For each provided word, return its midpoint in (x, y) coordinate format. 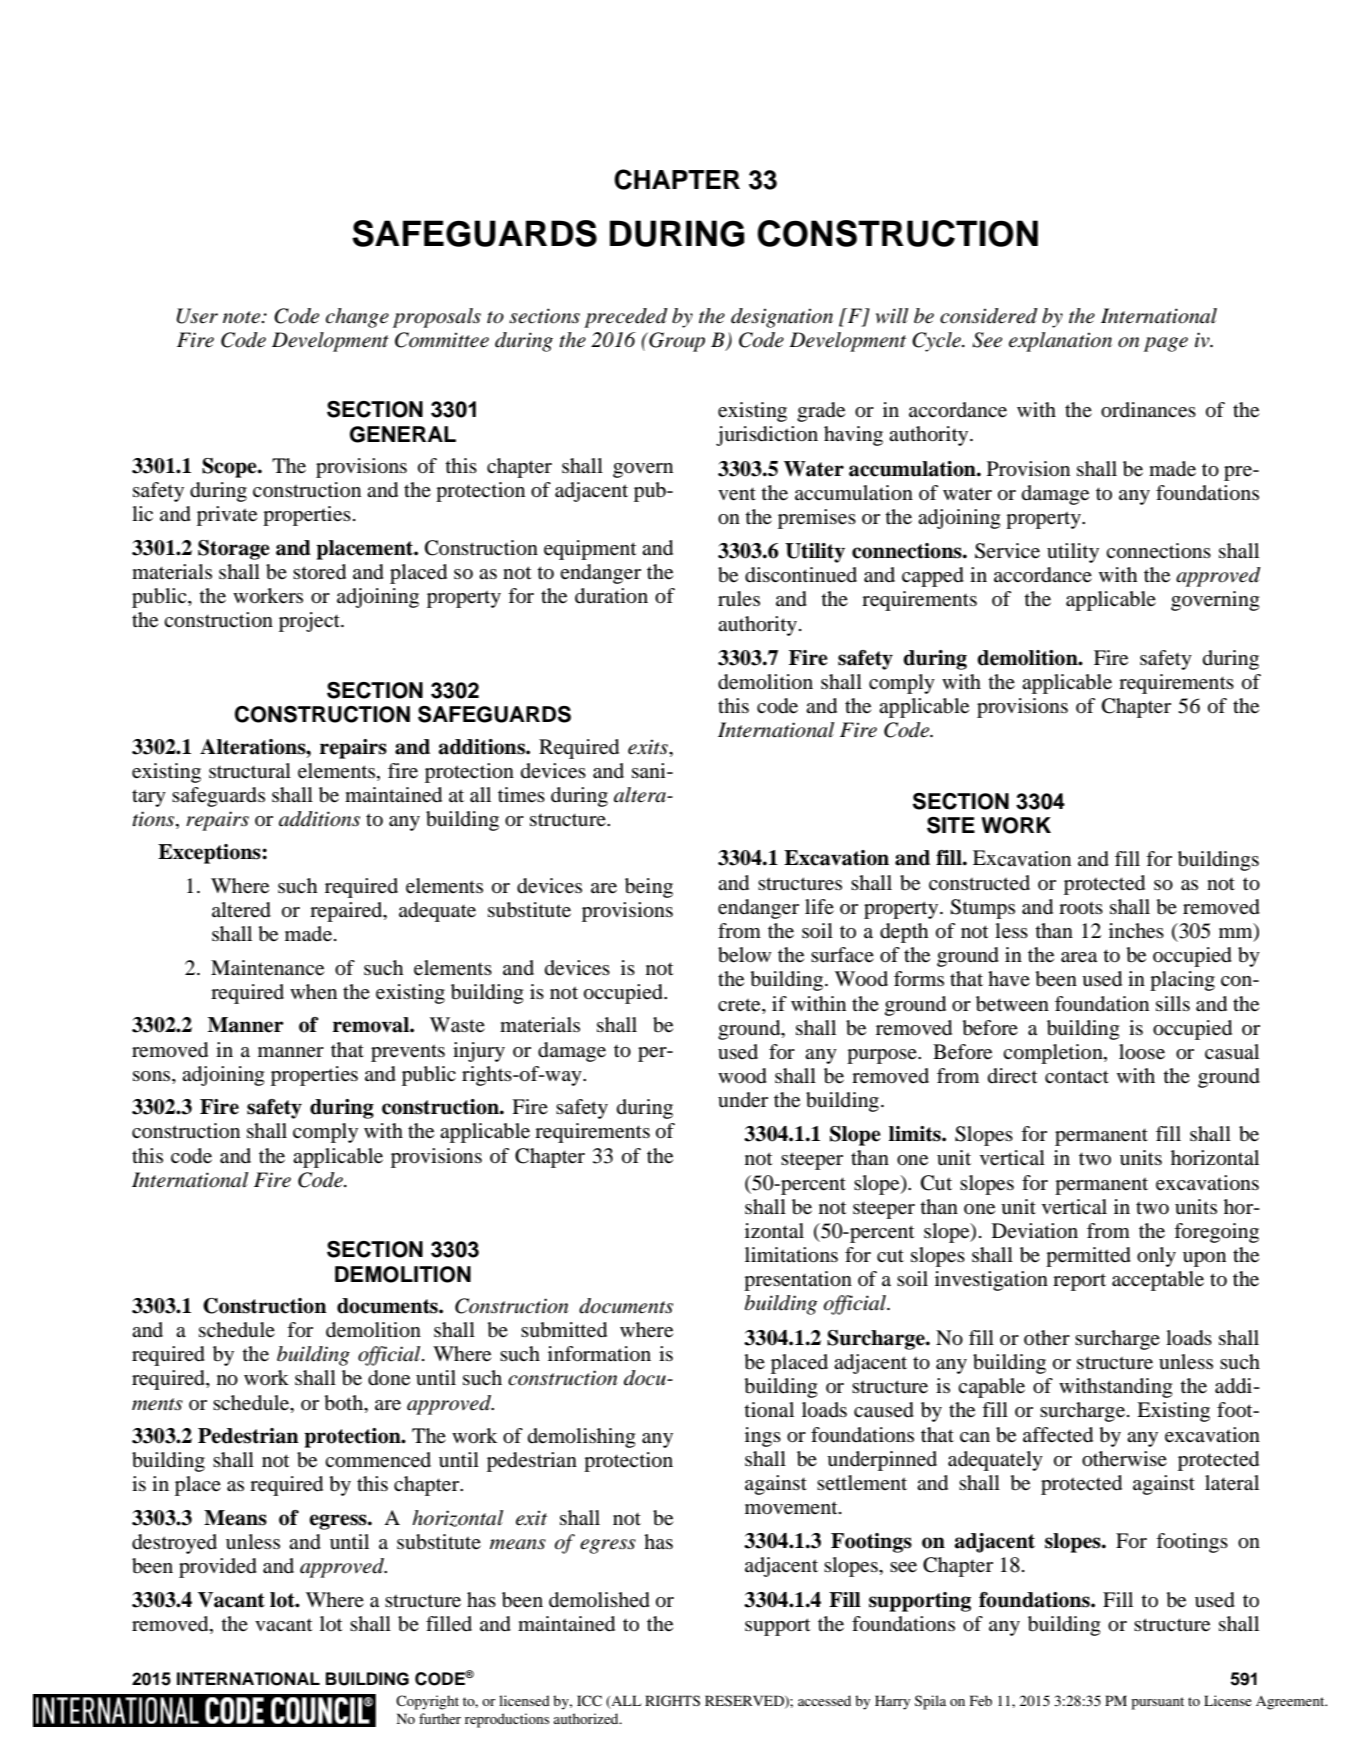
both (345, 1403)
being (649, 888)
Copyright (427, 1702)
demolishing (581, 1438)
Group (676, 342)
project (310, 622)
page (1166, 344)
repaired (347, 912)
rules (739, 599)
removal (372, 1025)
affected (1058, 1435)
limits (916, 1134)
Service (1007, 551)
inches (1136, 931)
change (357, 318)
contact (1077, 1076)
